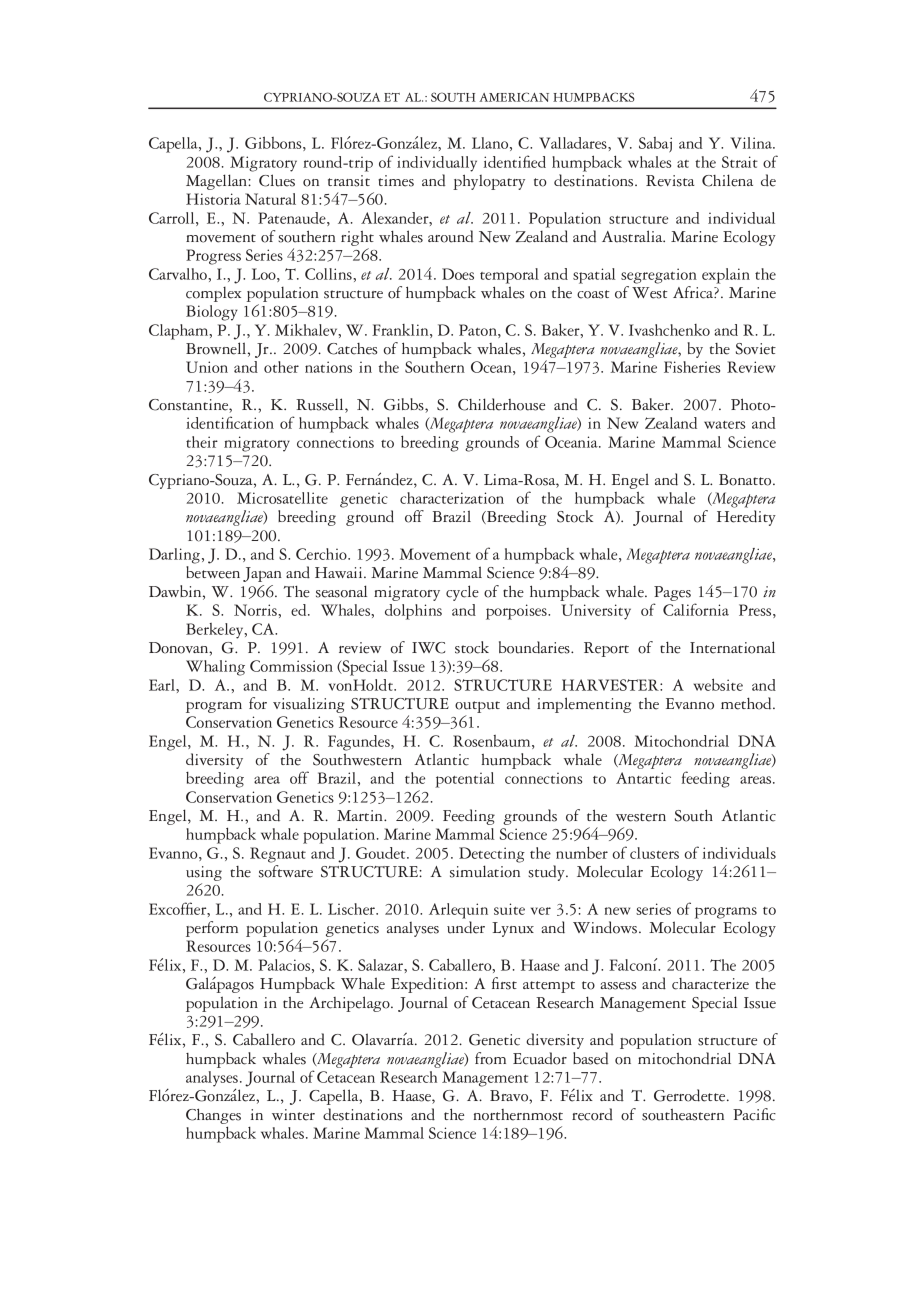 This page has height=1316, width=911. What do you see at coordinates (514, 97) in the page?
I see `AMERICAN` at bounding box center [514, 97].
